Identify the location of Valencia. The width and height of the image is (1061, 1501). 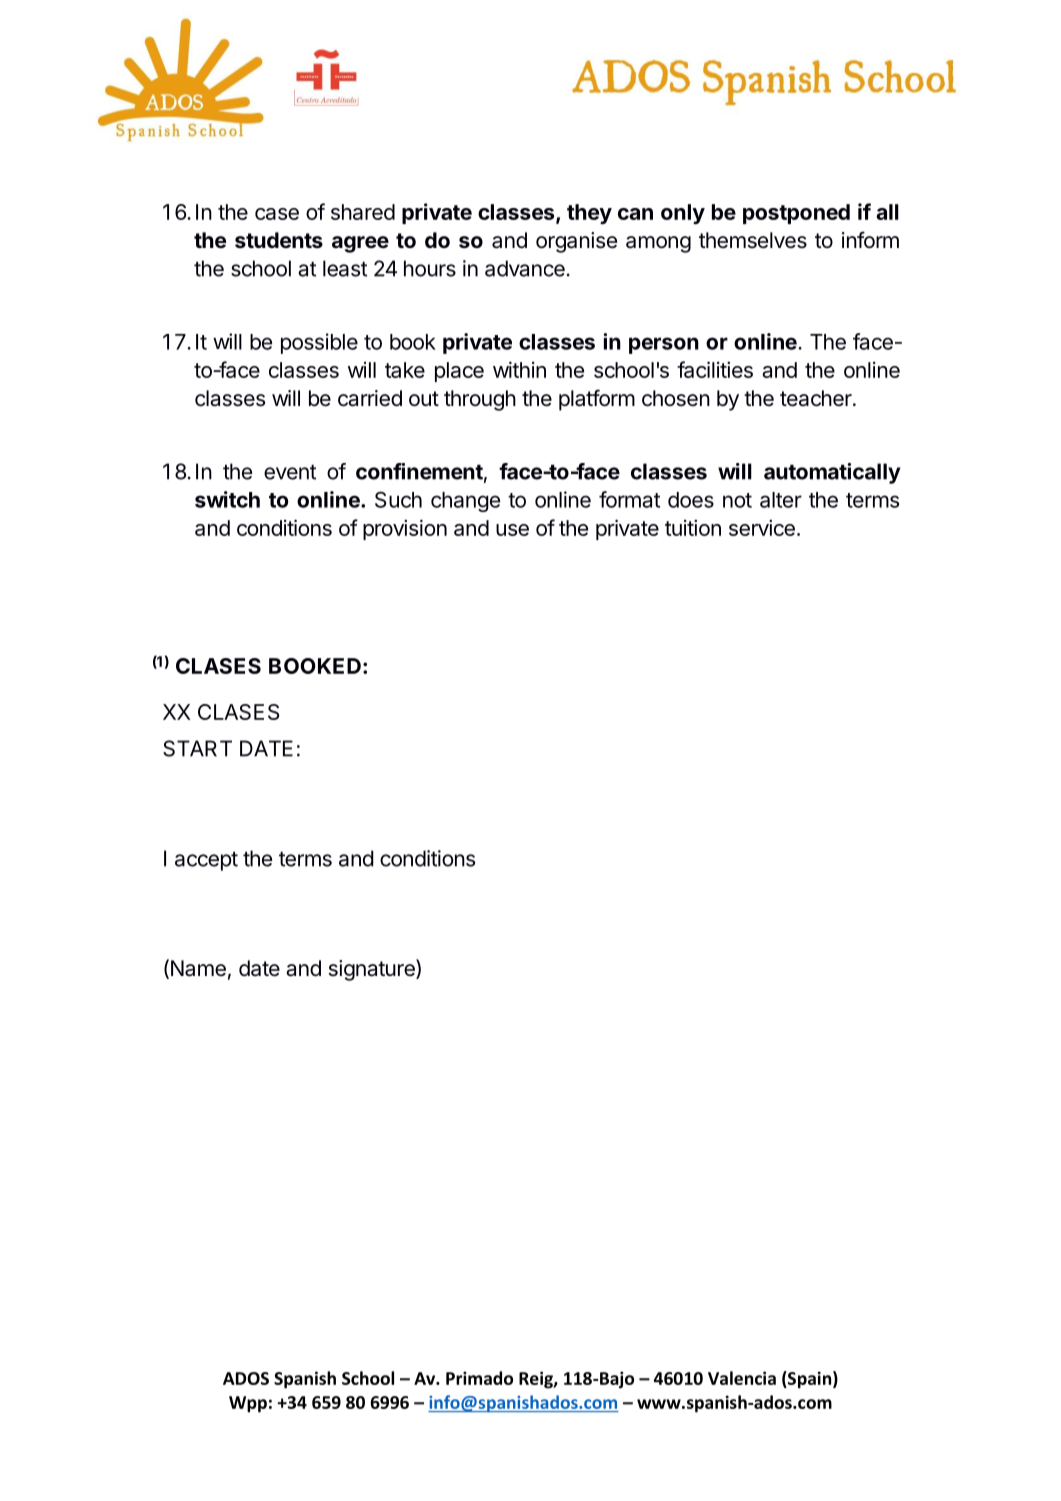
(742, 1378).
